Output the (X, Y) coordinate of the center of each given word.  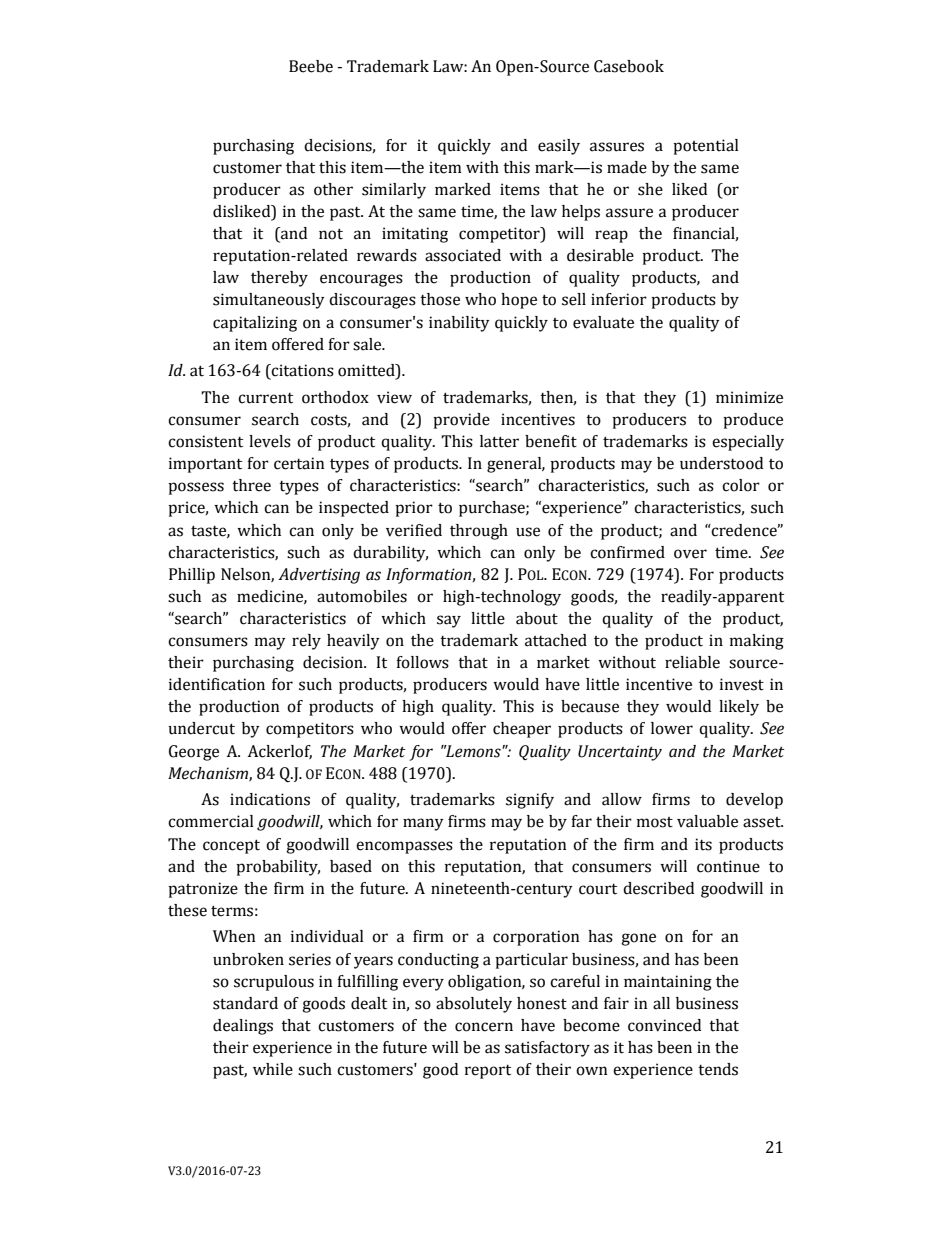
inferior (619, 299)
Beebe (311, 66)
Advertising (319, 576)
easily (559, 147)
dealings (243, 1027)
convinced (664, 1025)
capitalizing (255, 324)
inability (459, 324)
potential (706, 147)
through (479, 532)
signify (530, 801)
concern (484, 1027)
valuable (707, 821)
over (690, 554)
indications (270, 799)
